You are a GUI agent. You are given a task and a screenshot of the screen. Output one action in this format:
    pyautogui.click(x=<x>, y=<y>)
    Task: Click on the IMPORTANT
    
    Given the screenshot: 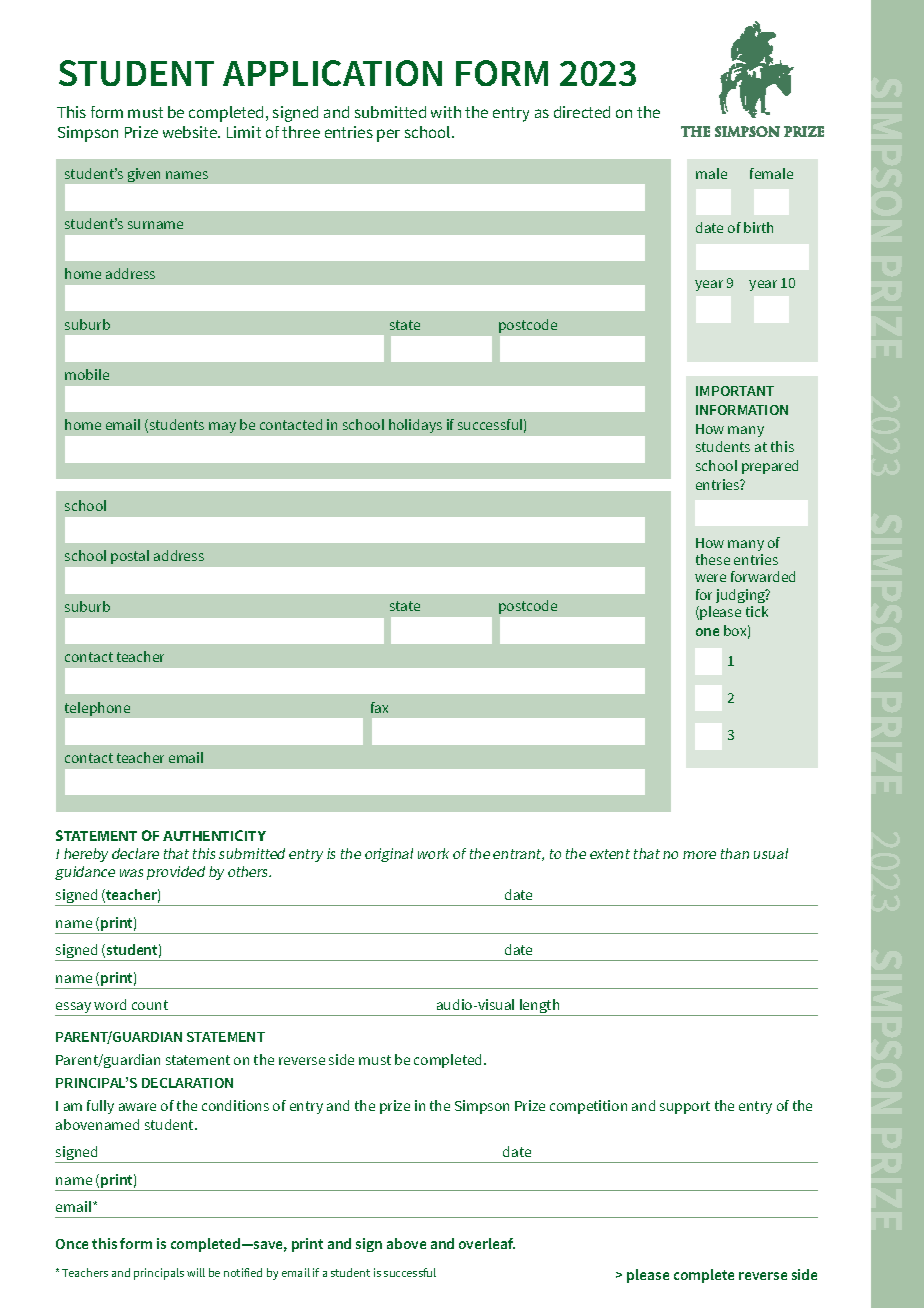 What is the action you would take?
    pyautogui.click(x=735, y=391)
